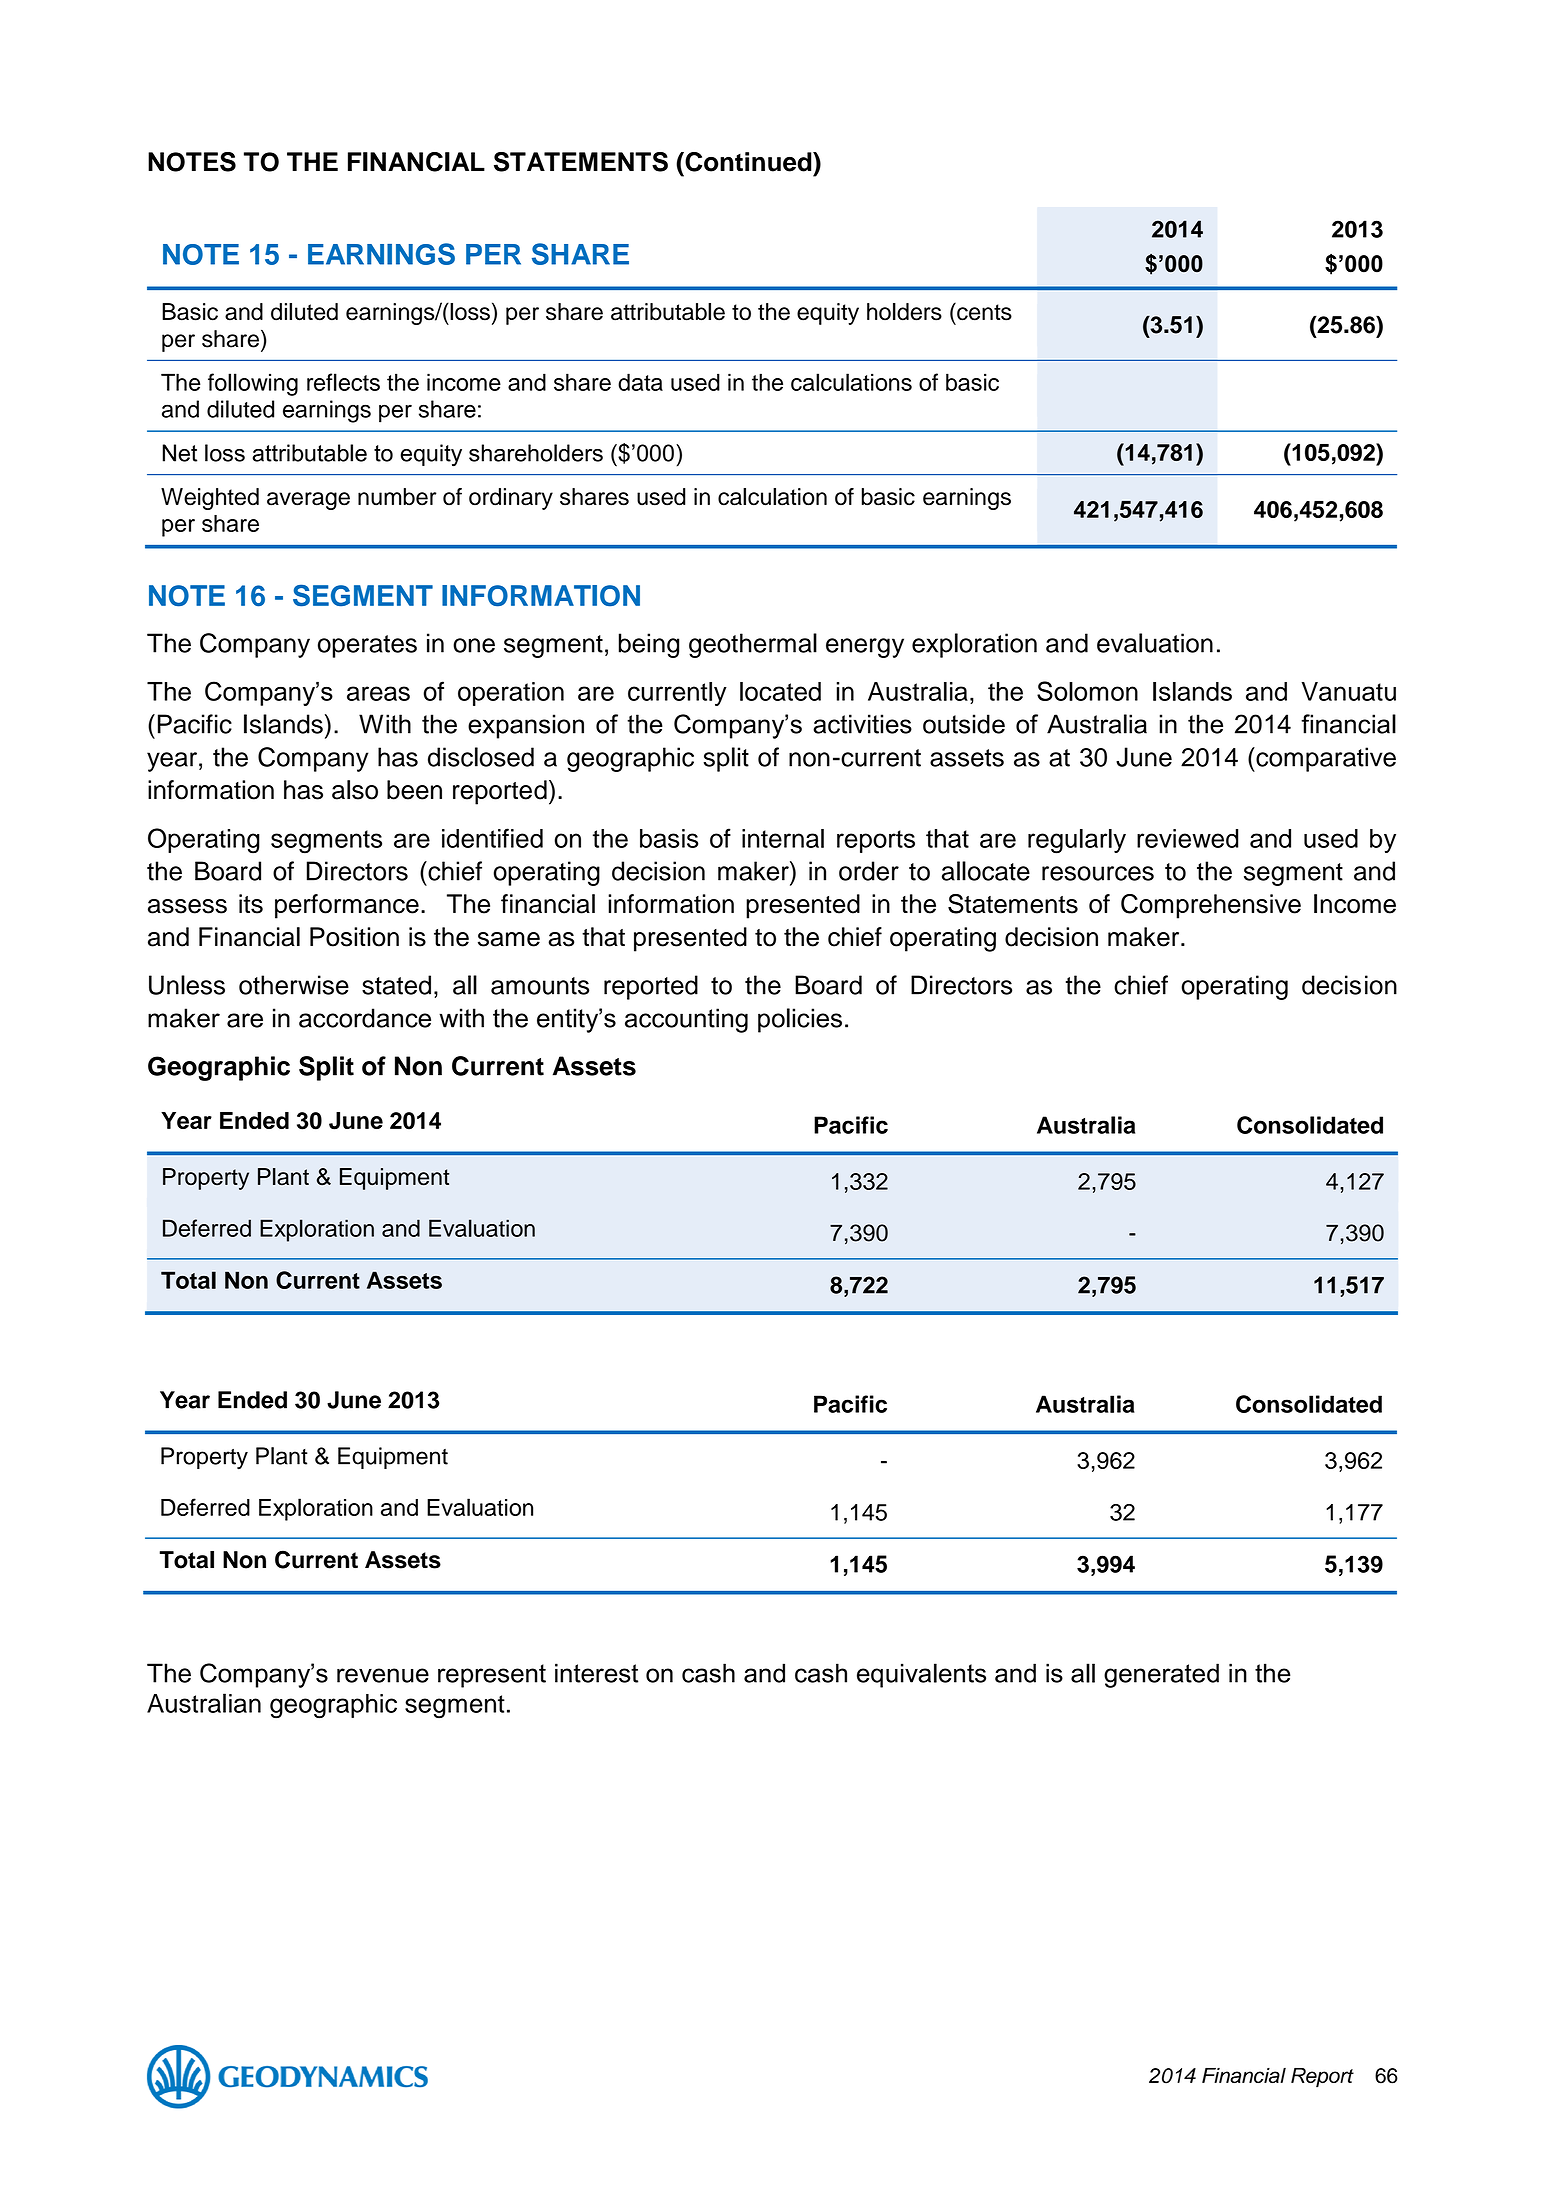 This screenshot has width=1545, height=2185. Describe the element at coordinates (921, 1675) in the screenshot. I see `equivalents` at that location.
